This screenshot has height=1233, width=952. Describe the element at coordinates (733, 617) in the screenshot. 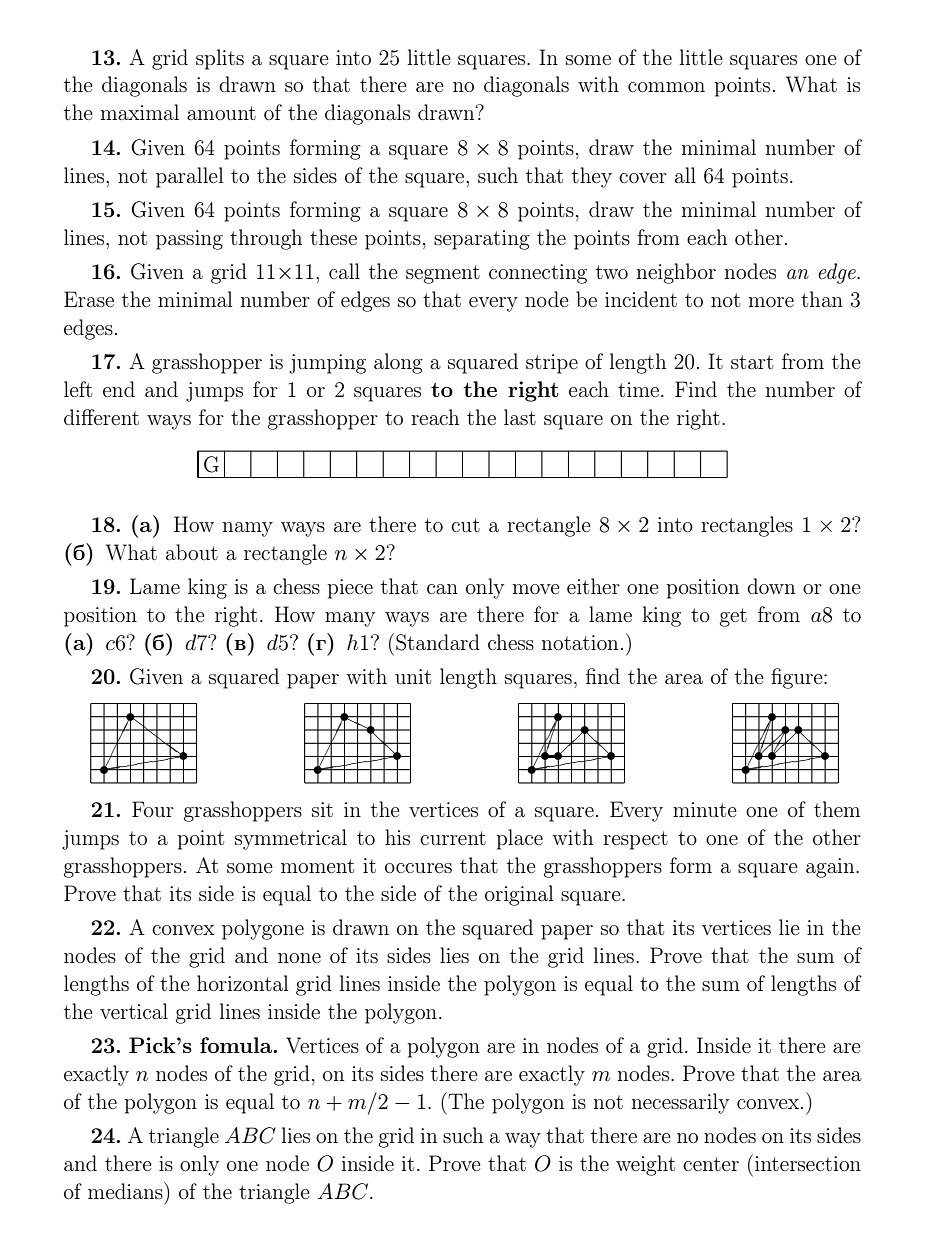

I see `get` at that location.
